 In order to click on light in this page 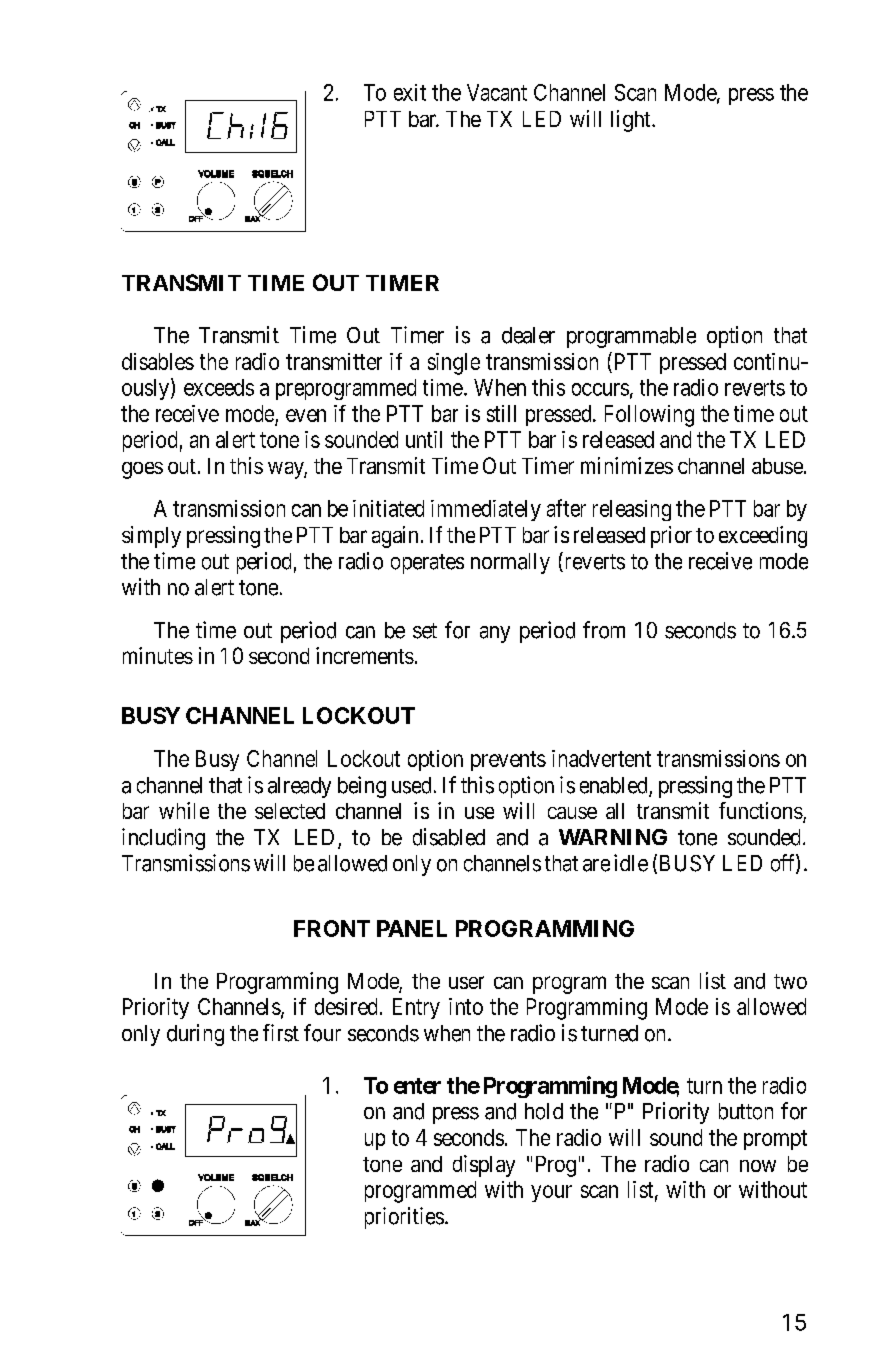, I will do `click(632, 121)`.
